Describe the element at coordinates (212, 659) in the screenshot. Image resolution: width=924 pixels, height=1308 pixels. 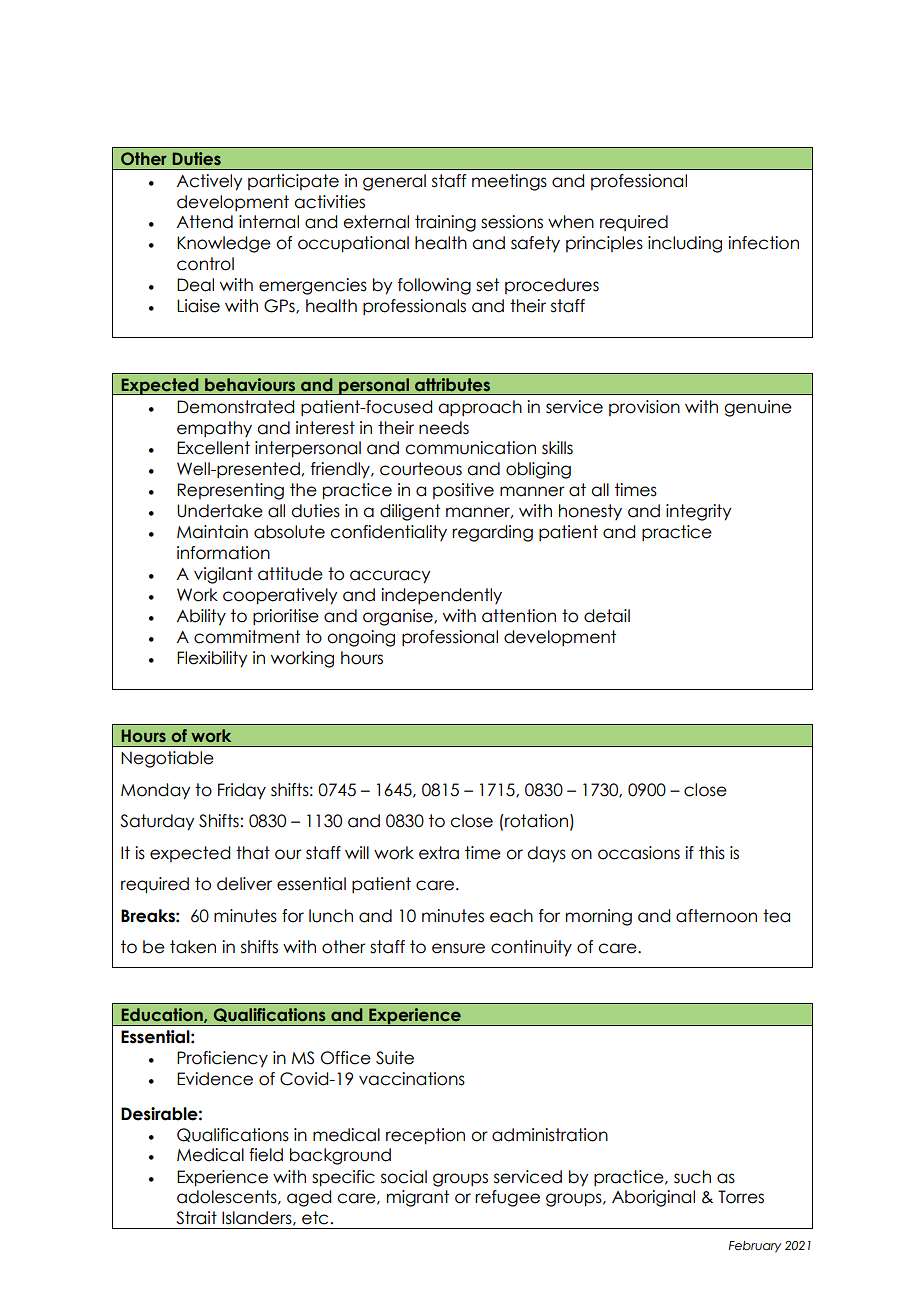
I see `Flexibility` at that location.
